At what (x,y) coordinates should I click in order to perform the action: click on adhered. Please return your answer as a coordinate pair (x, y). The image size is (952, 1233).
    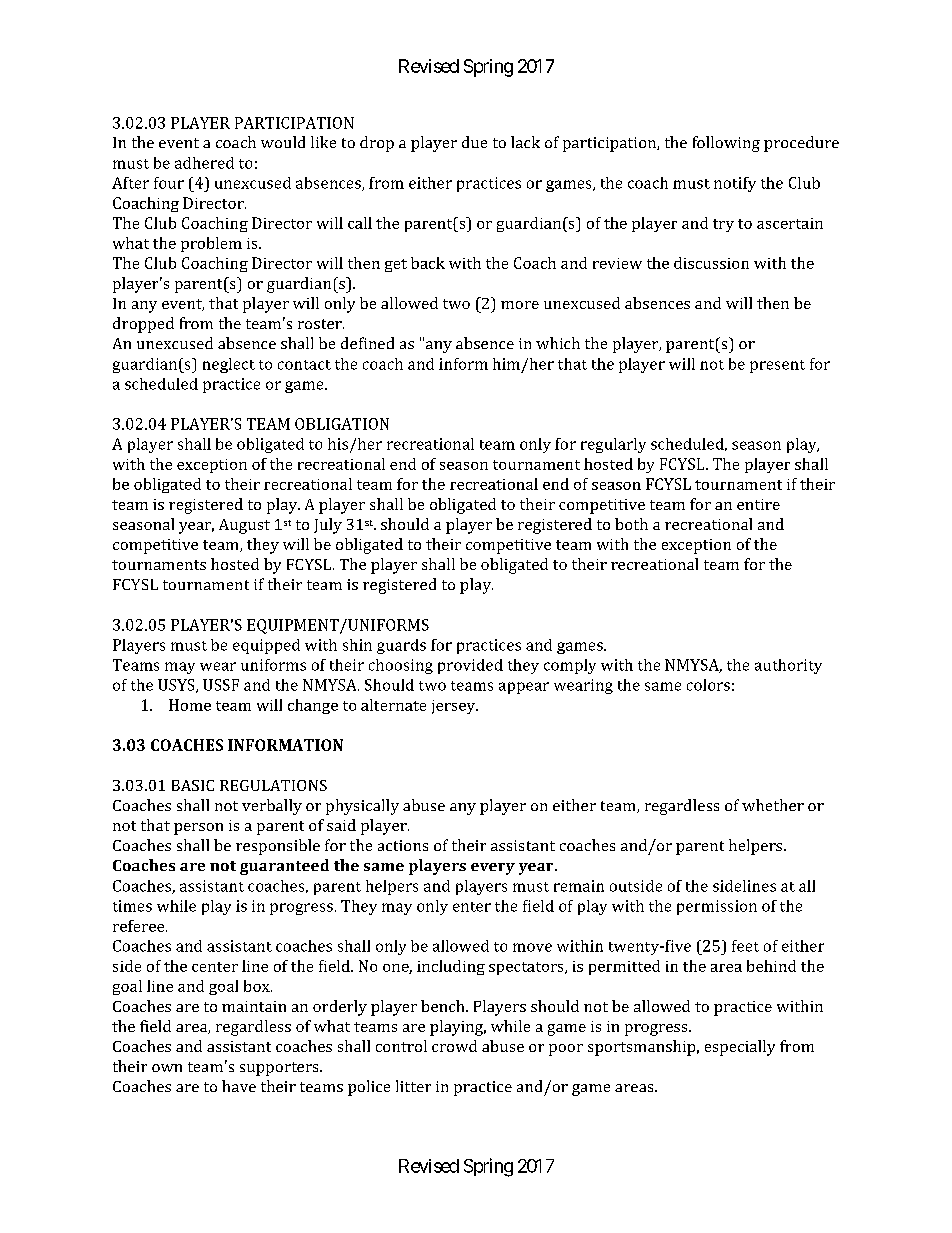
    Looking at the image, I should click on (204, 163).
